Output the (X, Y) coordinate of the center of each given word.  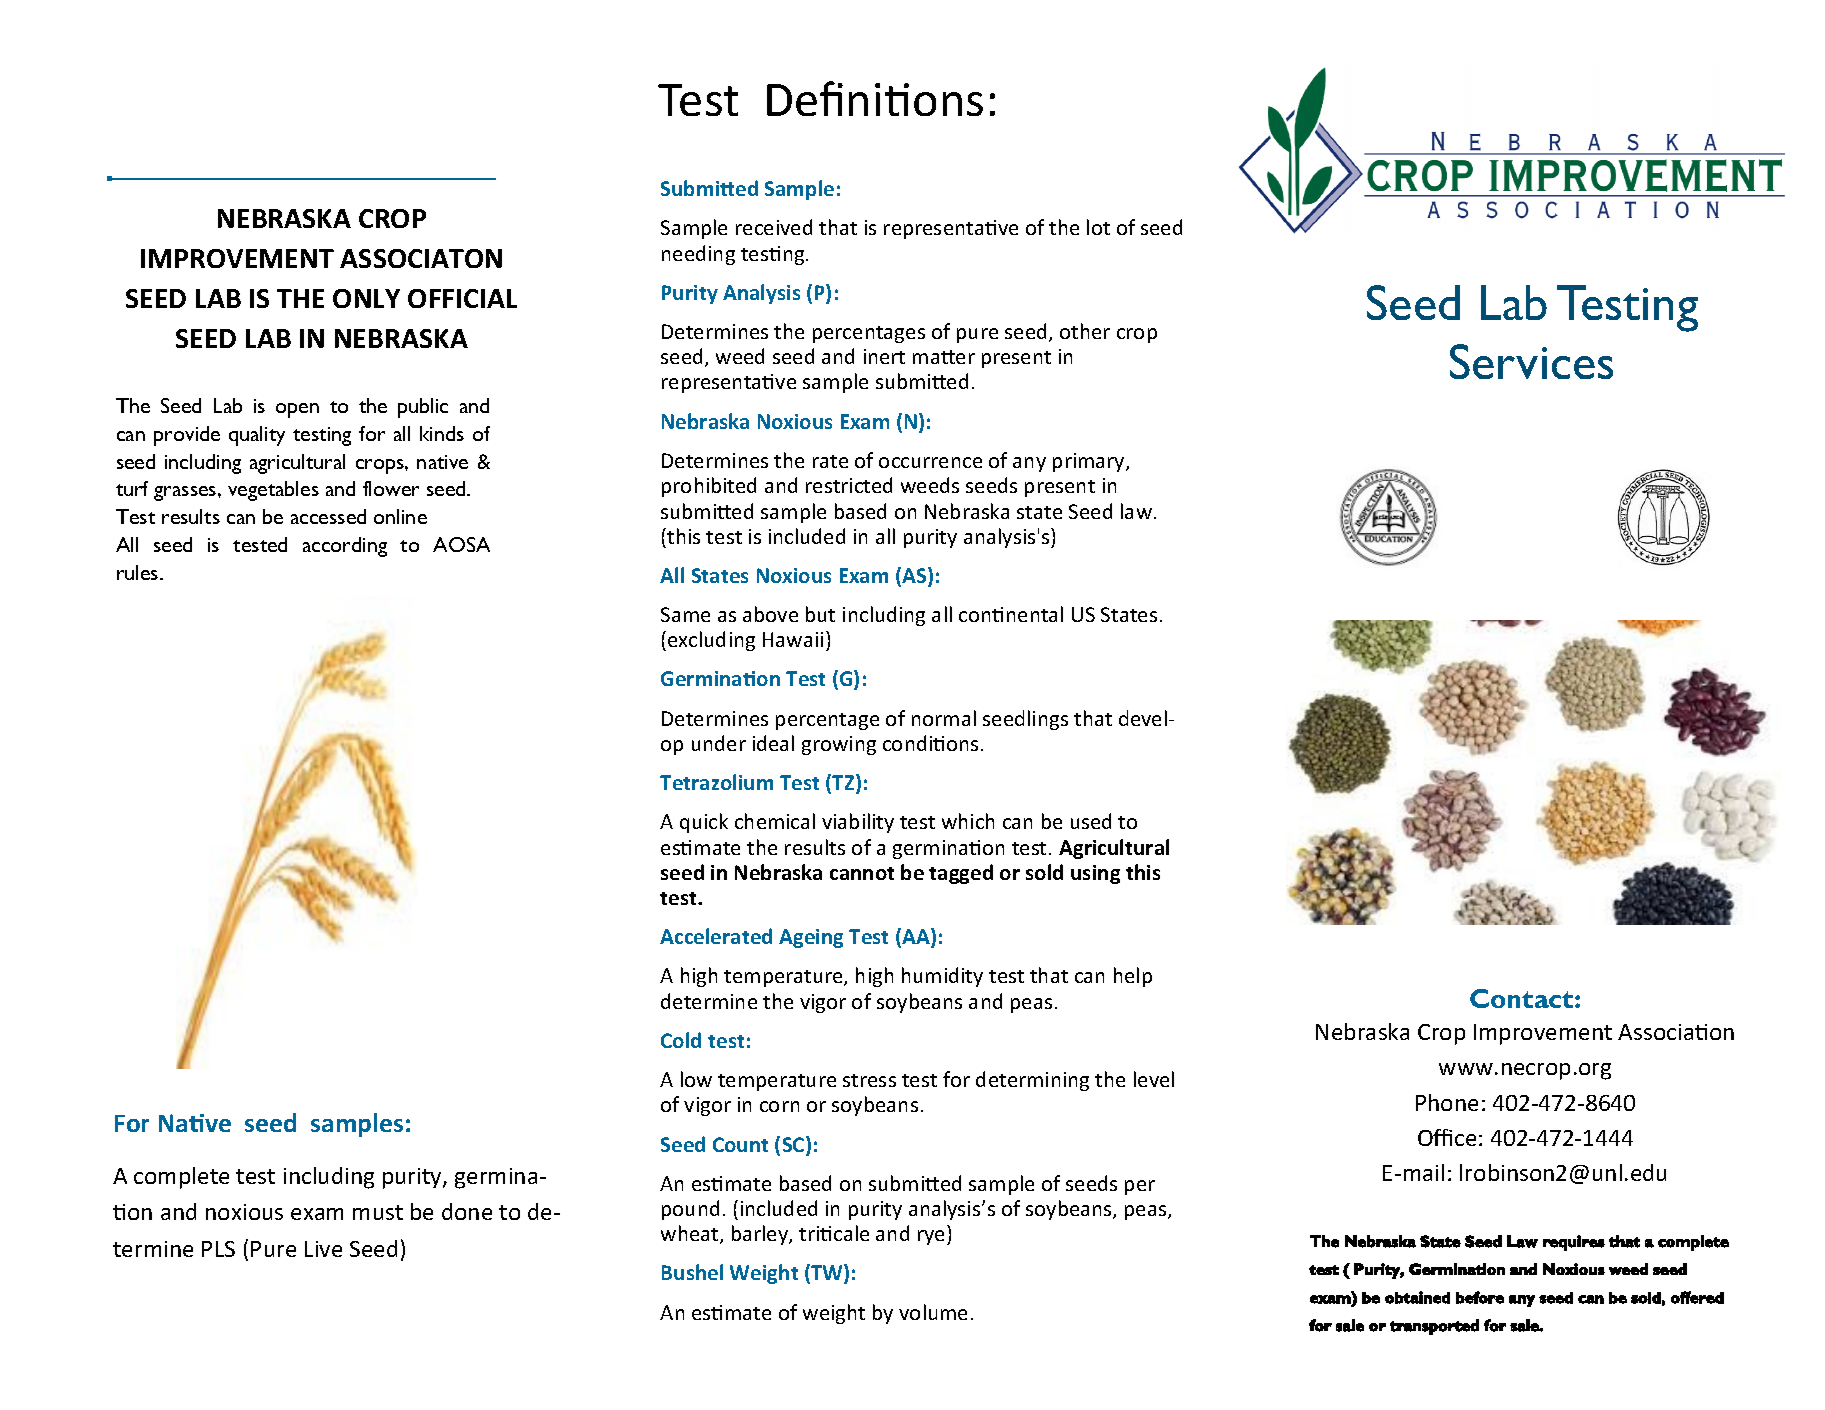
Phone (1447, 1102)
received (774, 227)
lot (1098, 227)
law (1136, 511)
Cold (681, 1040)
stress (869, 1080)
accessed (328, 516)
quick (704, 823)
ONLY (366, 298)
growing (839, 745)
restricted (849, 485)
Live (323, 1249)
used (1091, 821)
